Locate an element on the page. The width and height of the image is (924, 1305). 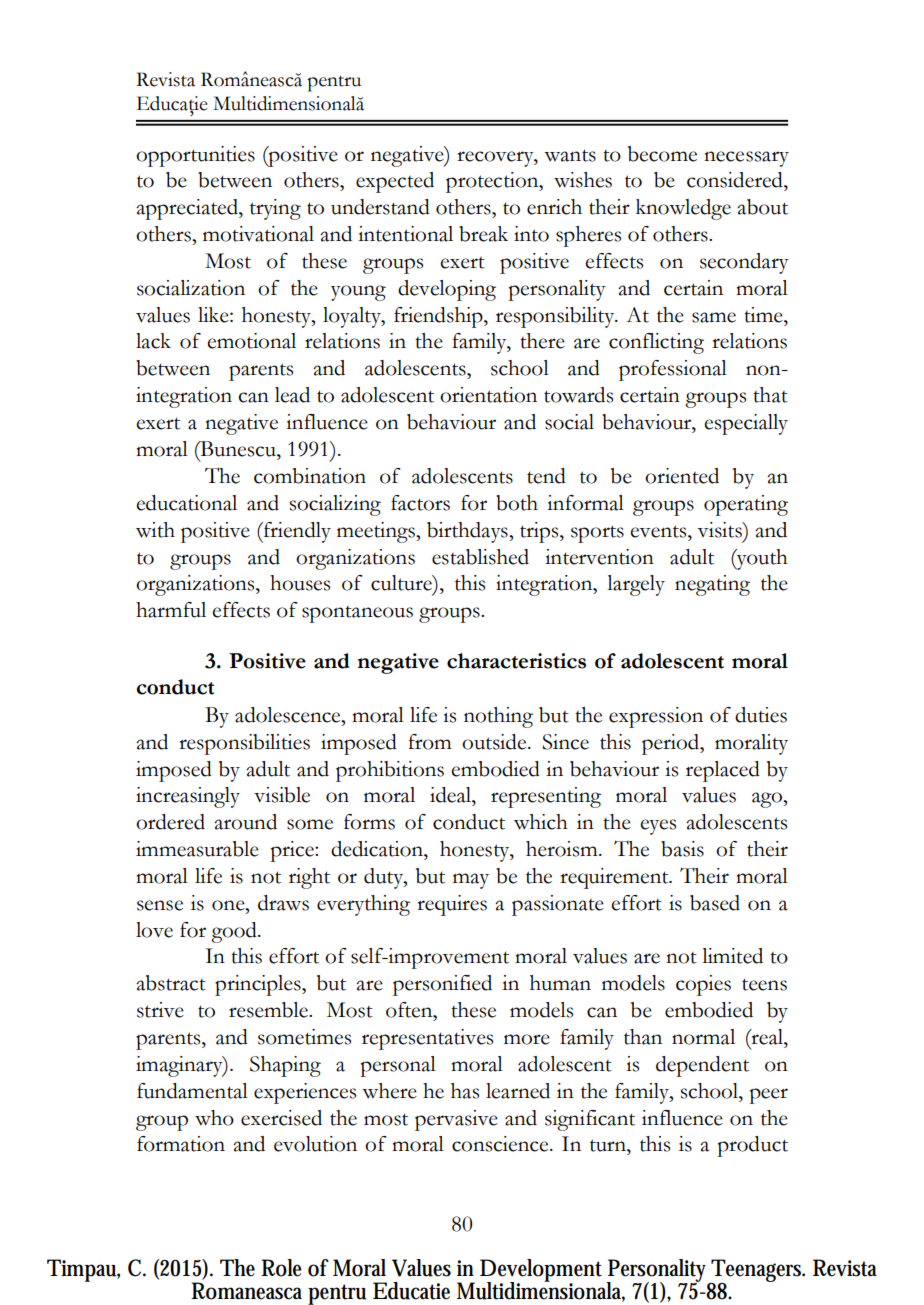
principles is located at coordinates (259, 985).
